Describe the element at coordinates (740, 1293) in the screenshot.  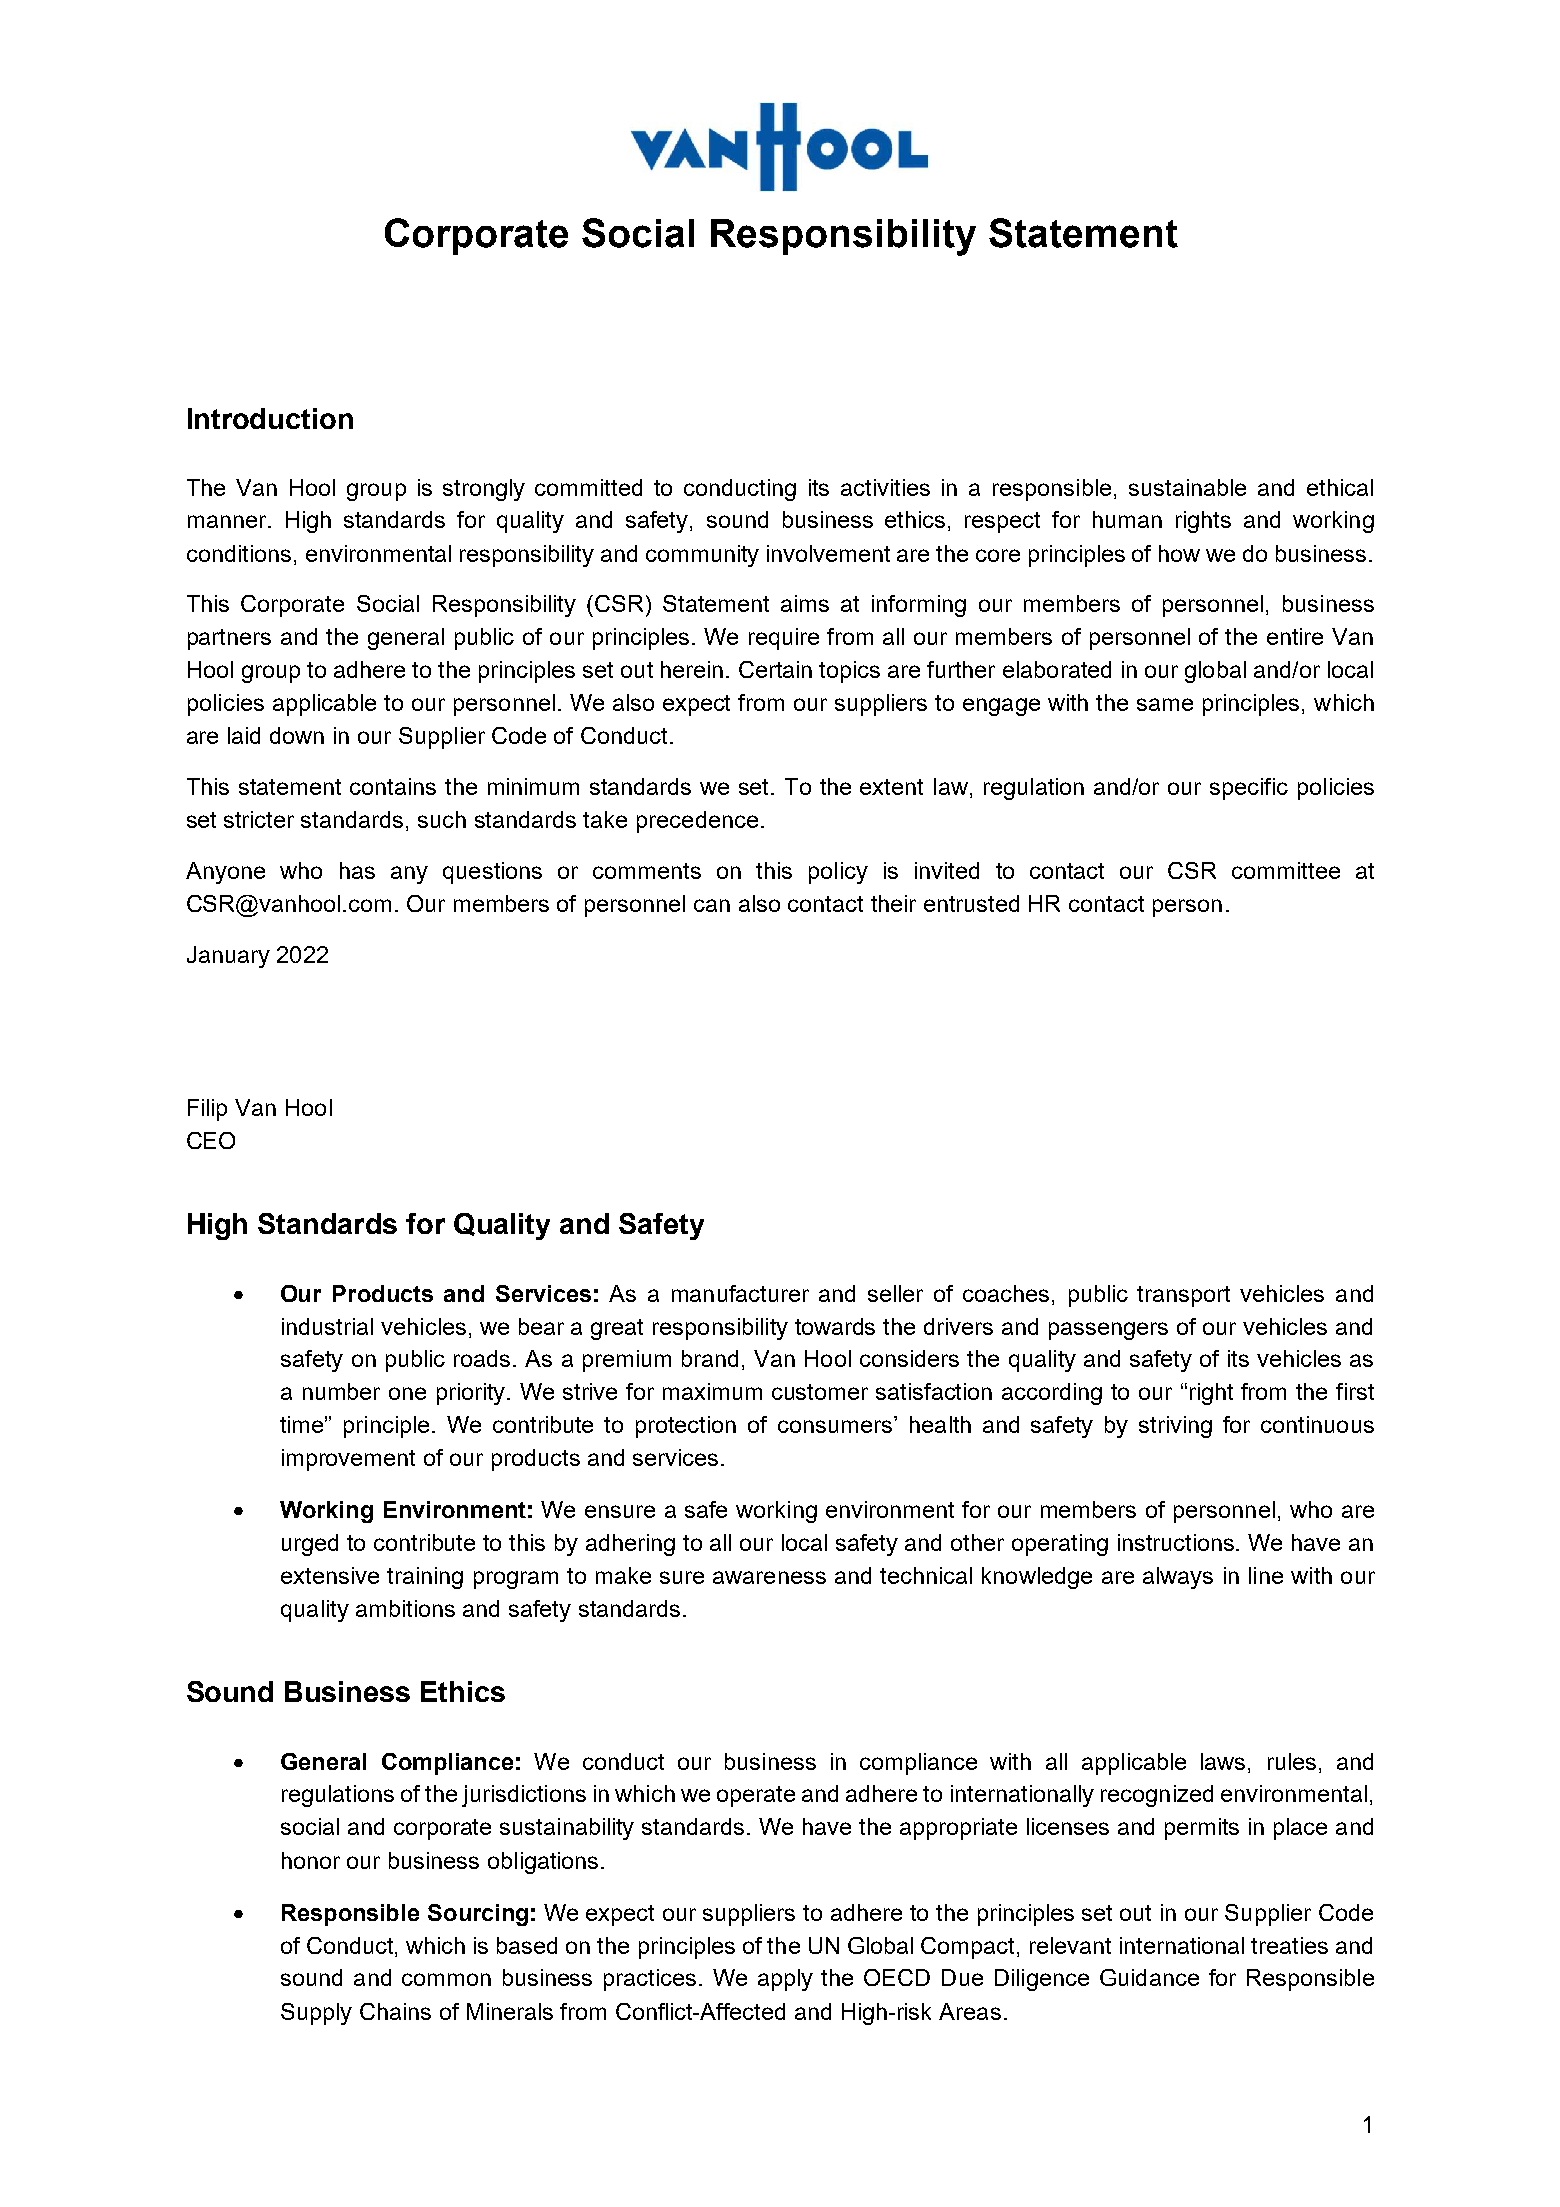
I see `manufacturer` at that location.
